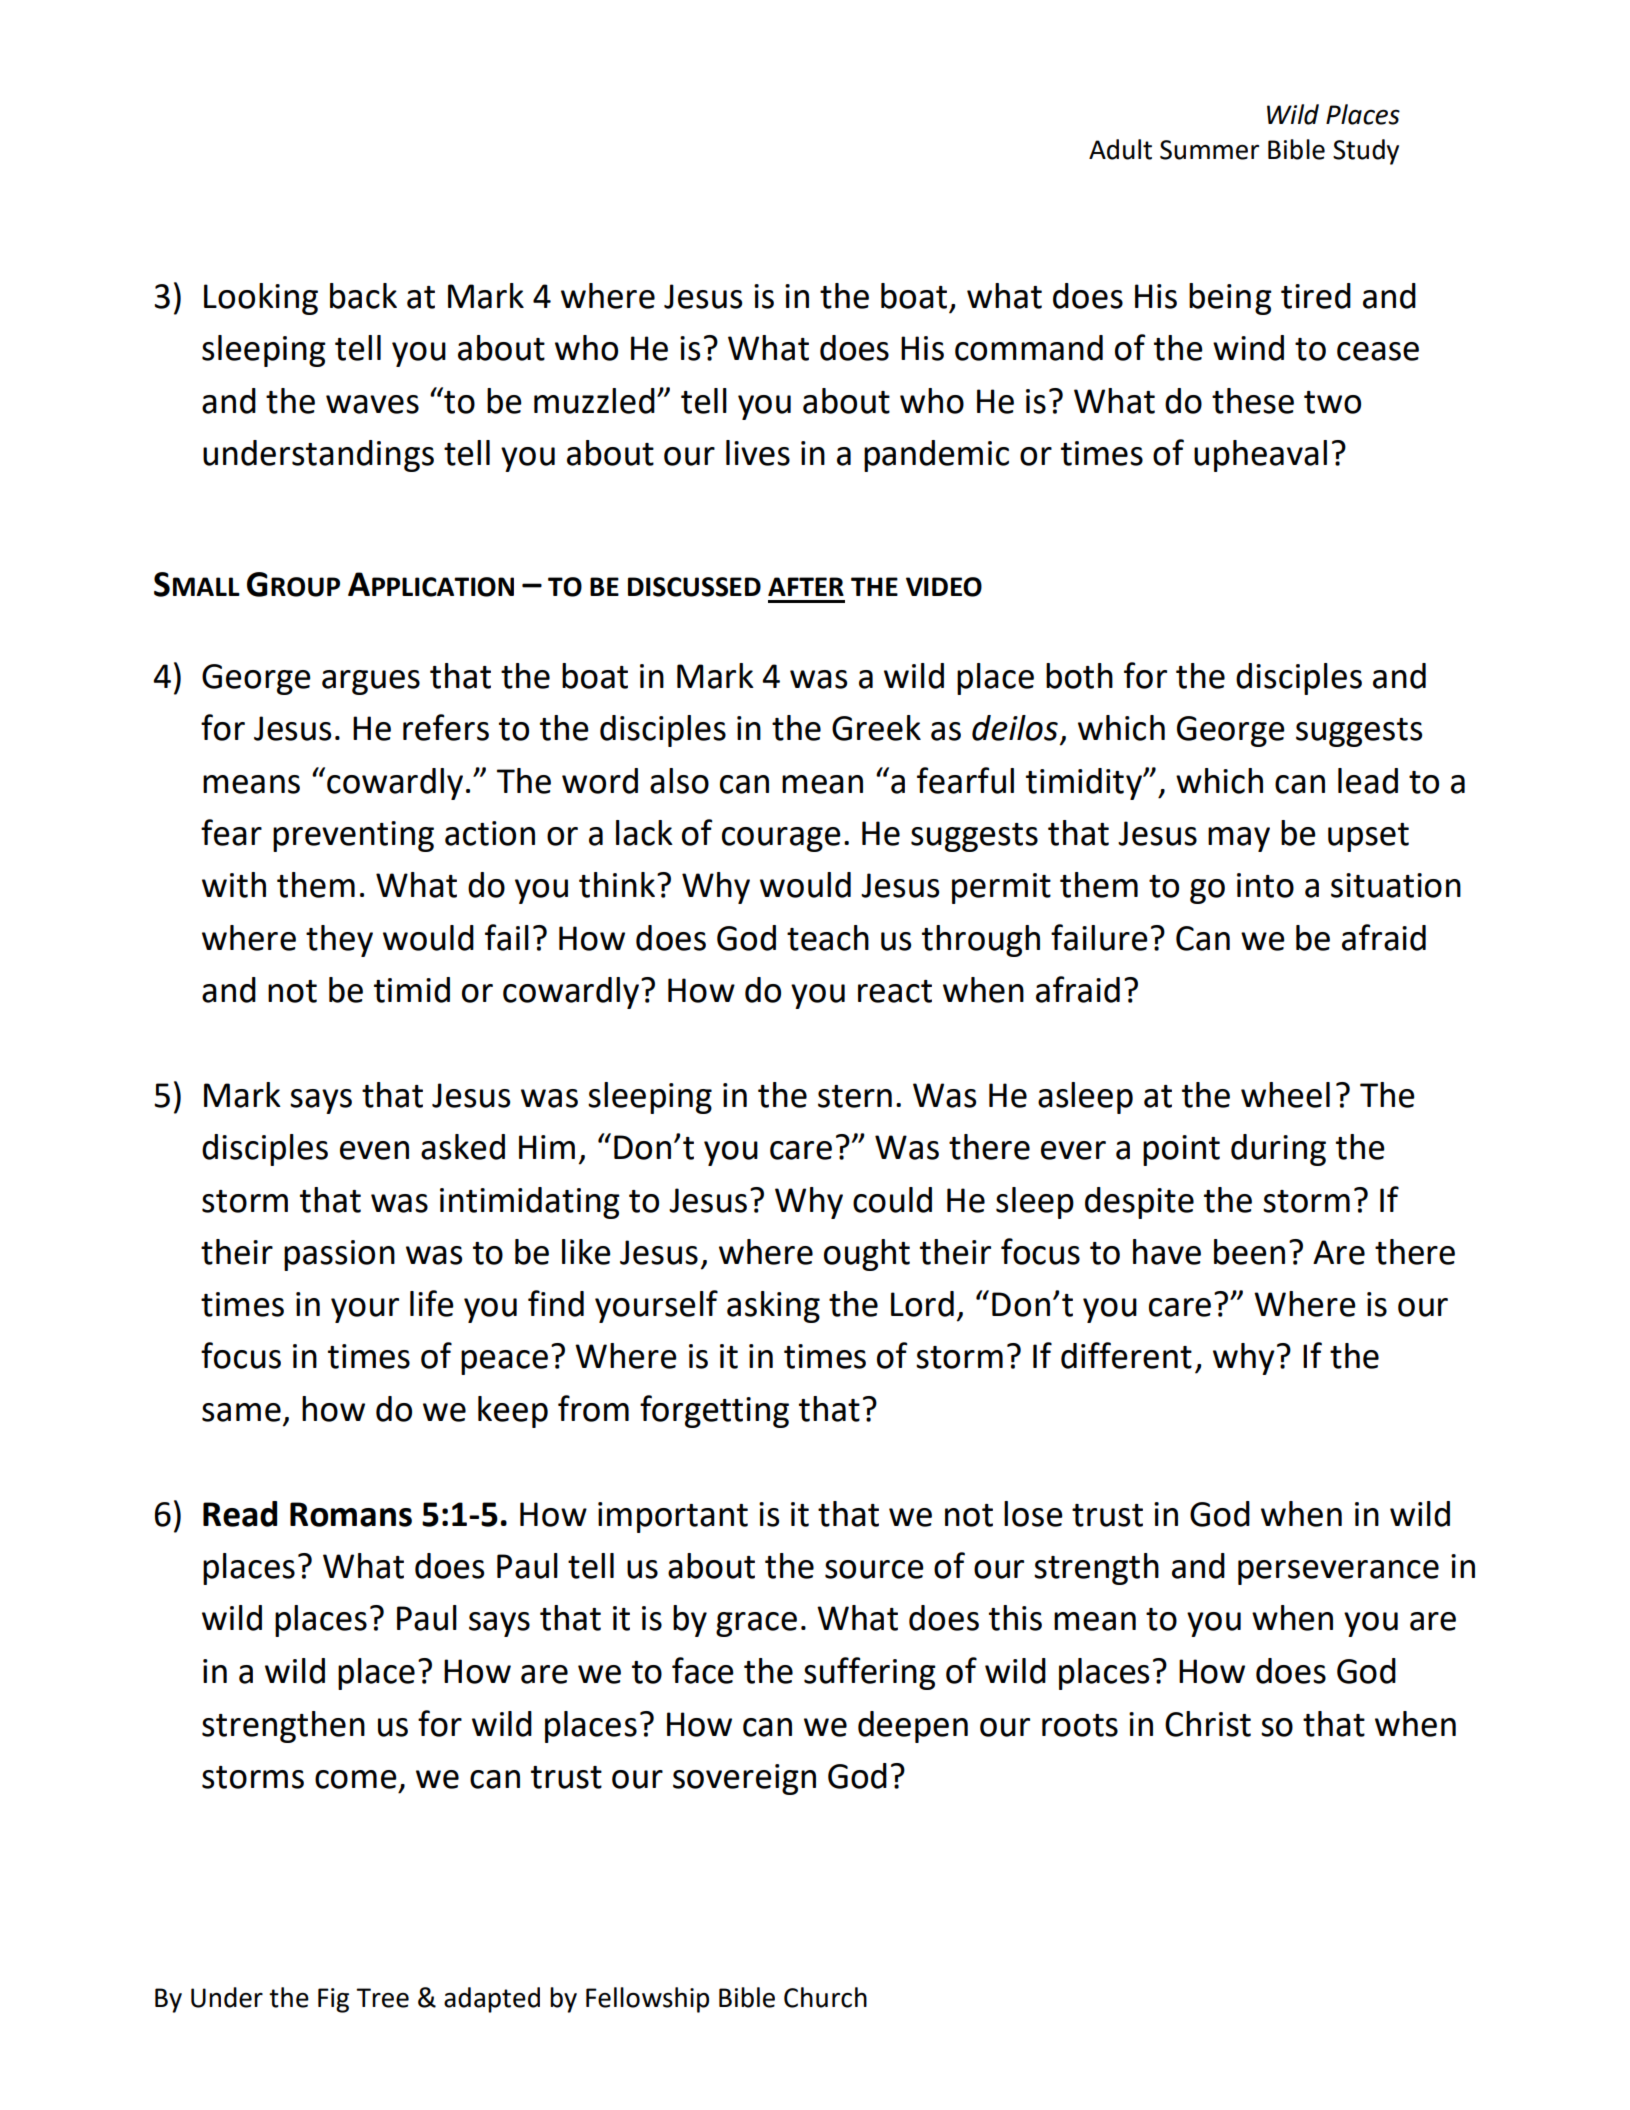  I want to click on Tree, so click(382, 1998).
